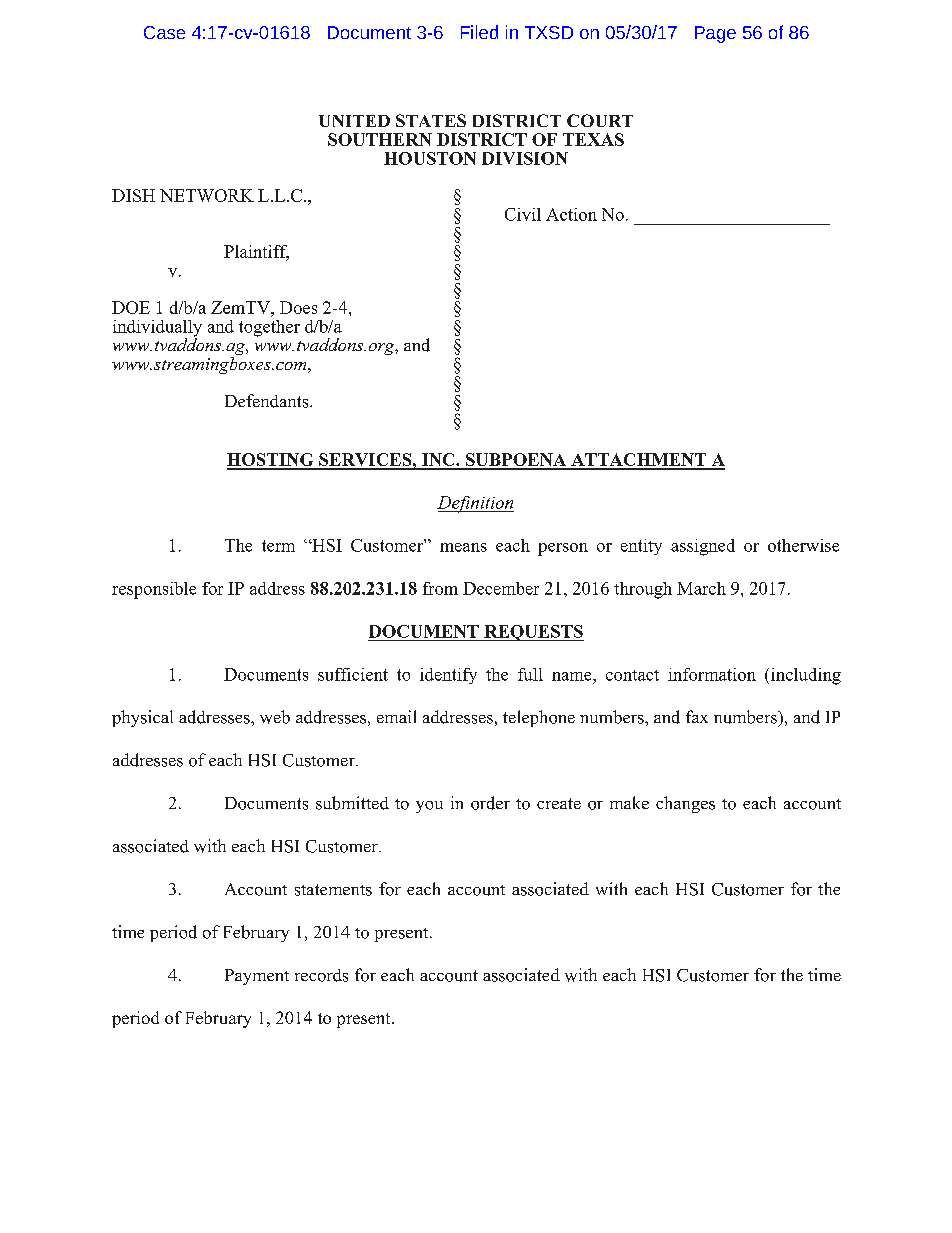 The width and height of the screenshot is (952, 1233). I want to click on records, so click(321, 975).
